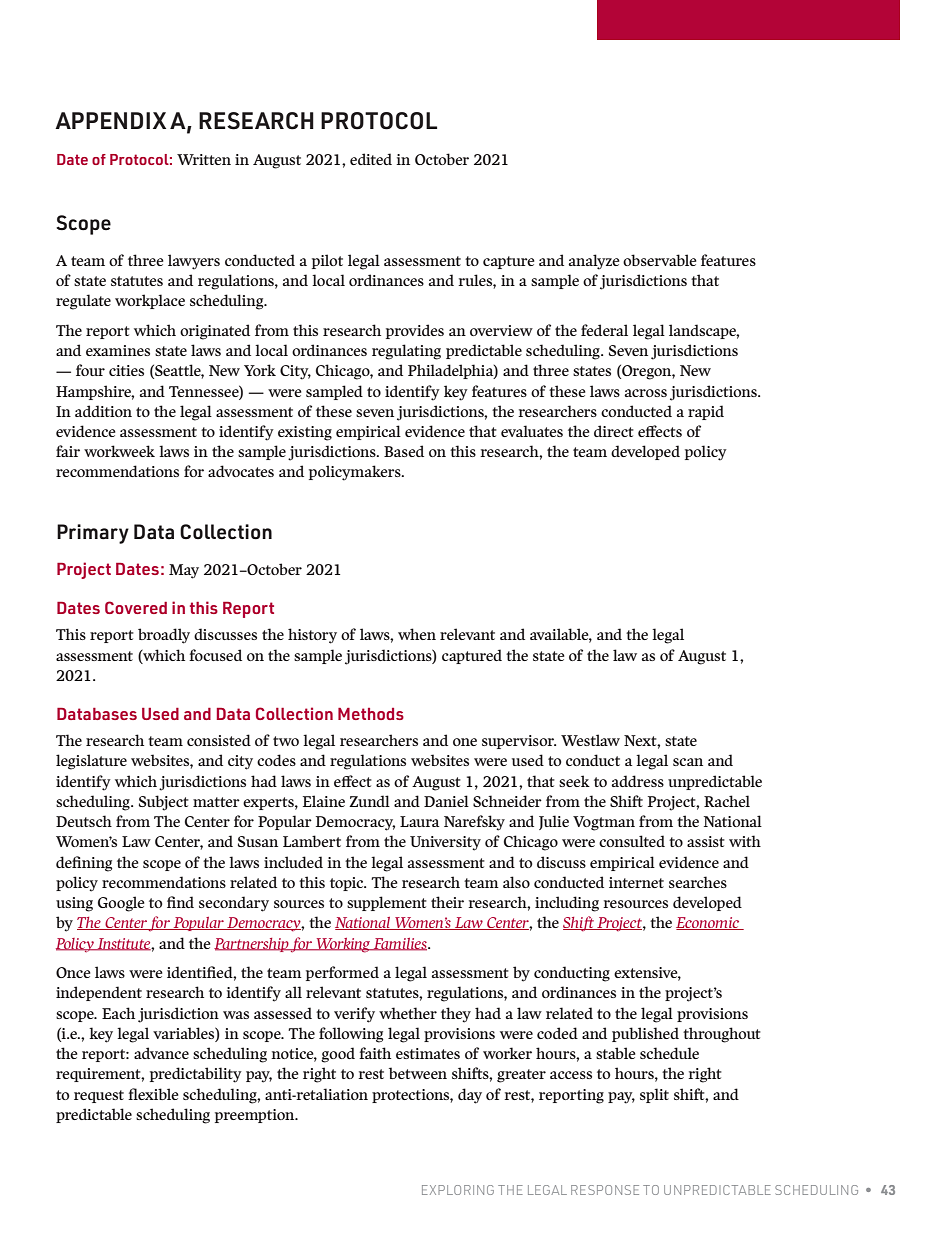  I want to click on addition, so click(103, 411).
